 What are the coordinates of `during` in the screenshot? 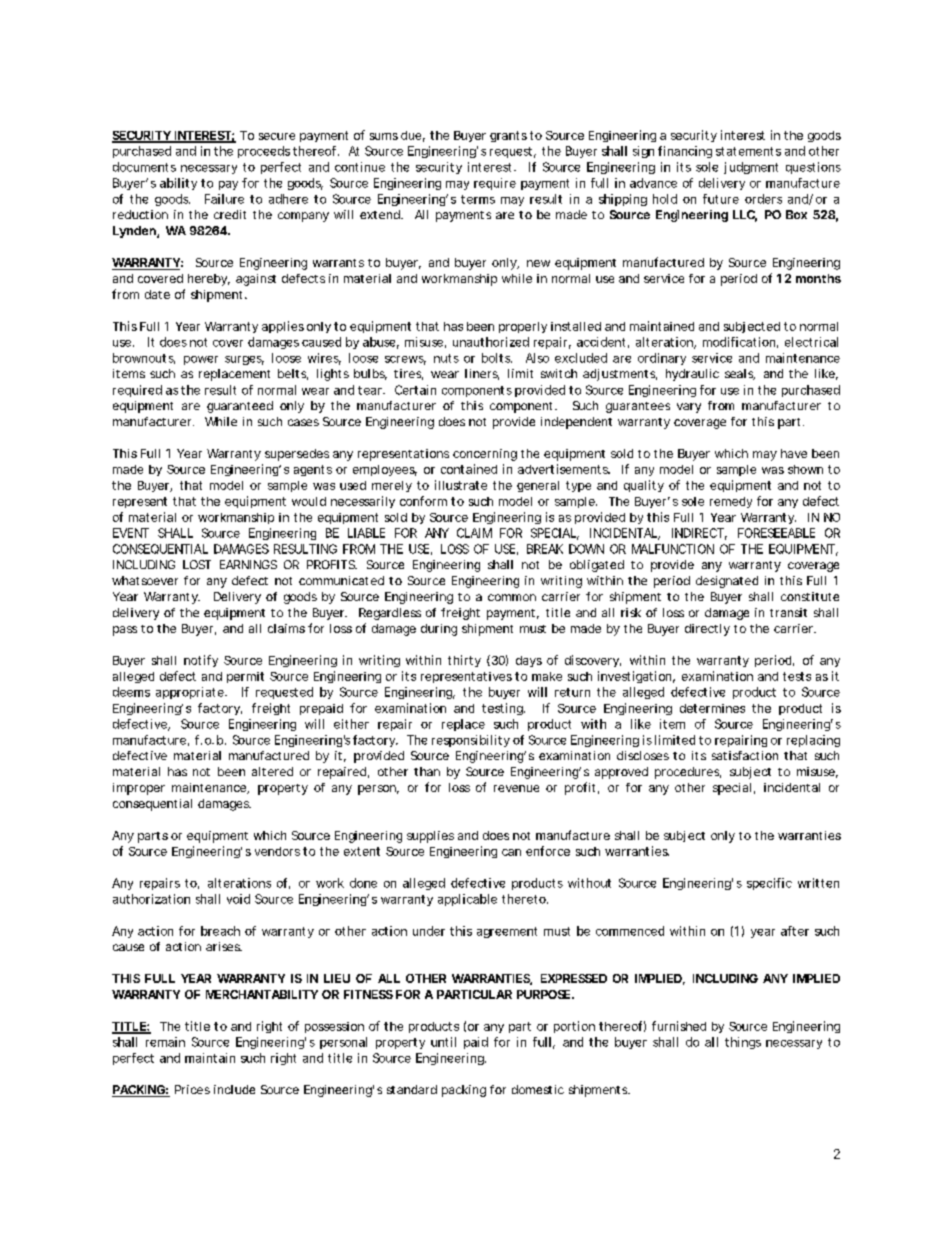 It's located at (439, 630).
